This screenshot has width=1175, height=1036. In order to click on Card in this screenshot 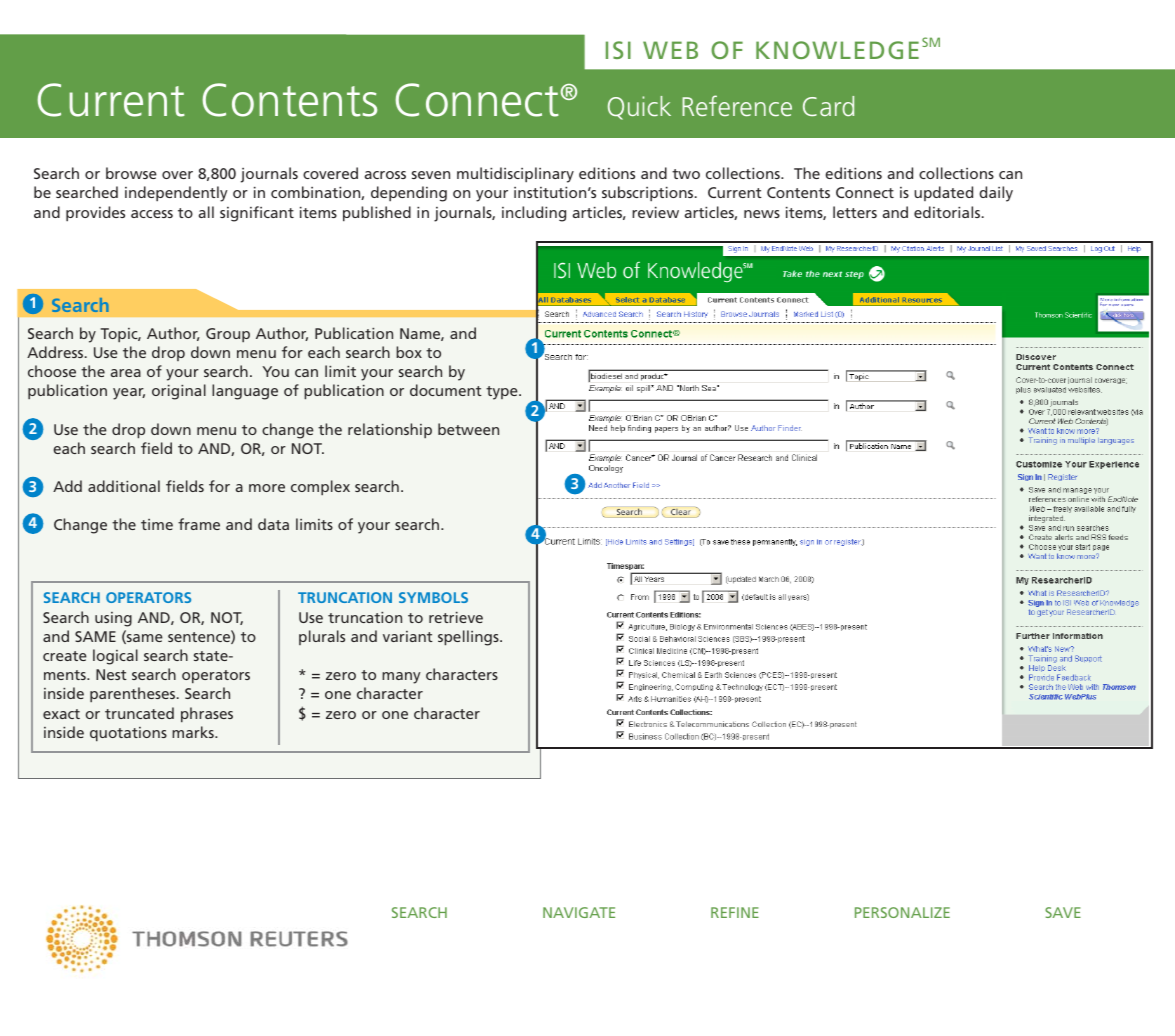, I will do `click(828, 106)`.
